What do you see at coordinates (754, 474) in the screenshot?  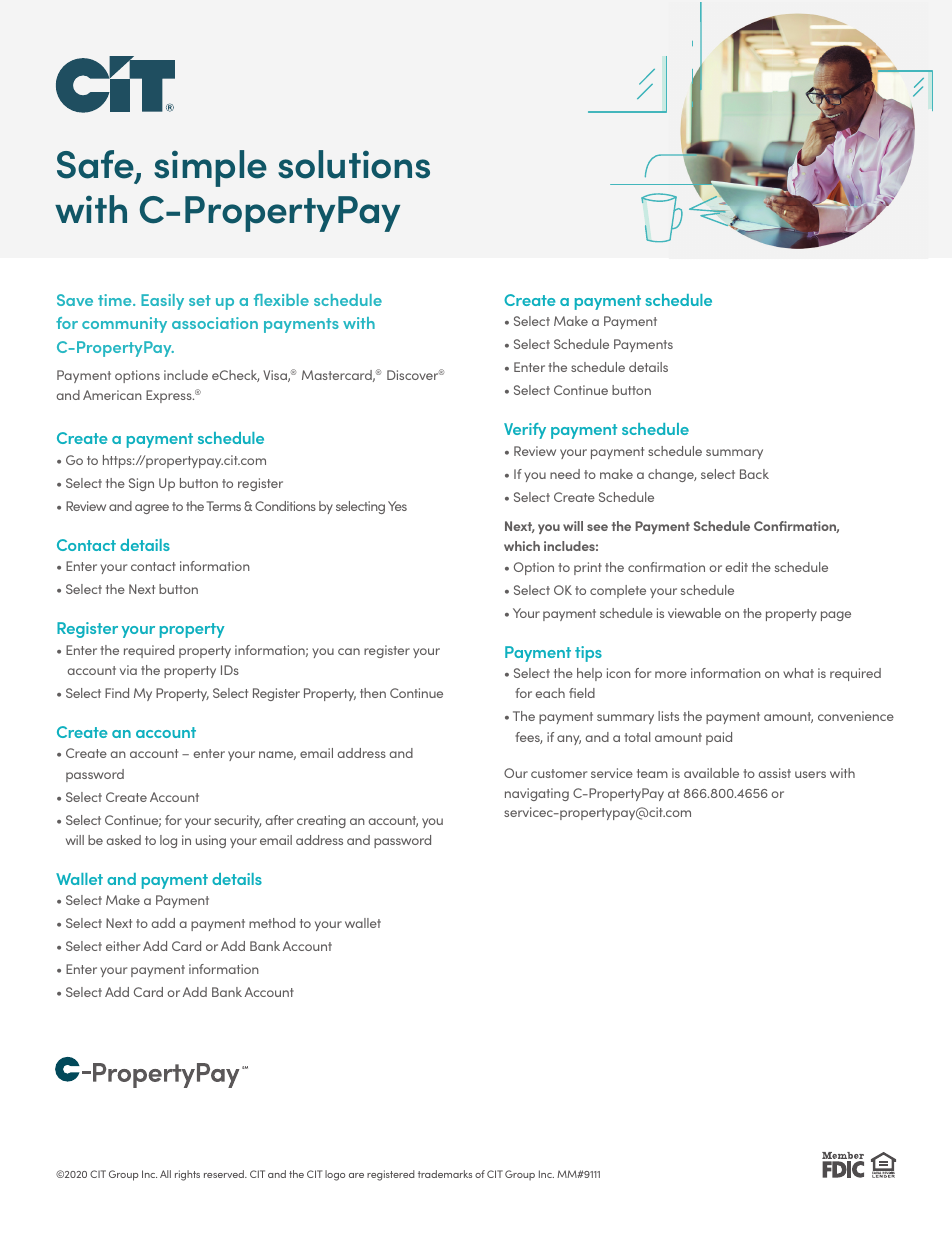 I see `Back` at bounding box center [754, 474].
